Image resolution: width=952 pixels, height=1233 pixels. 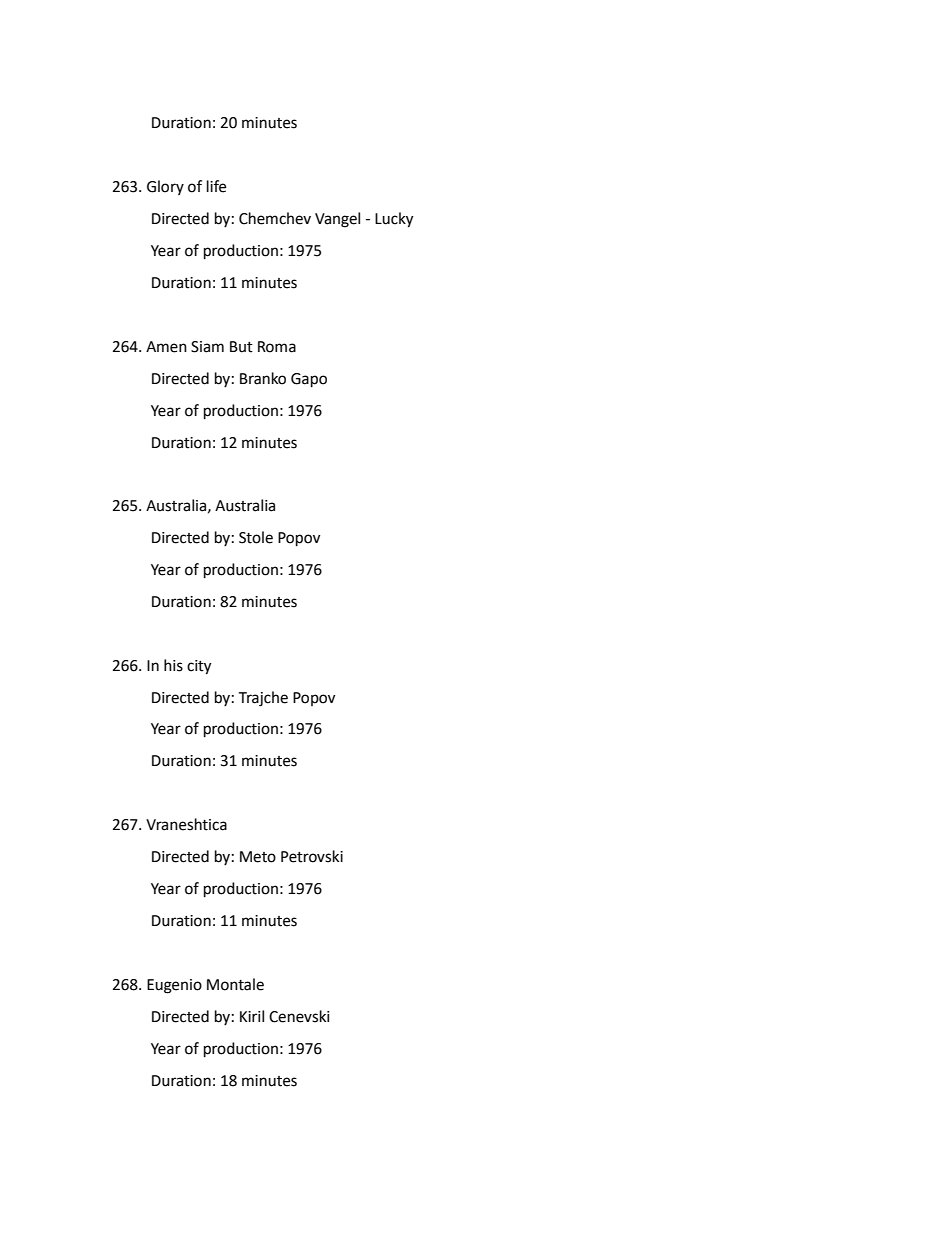 I want to click on city, so click(x=199, y=667).
